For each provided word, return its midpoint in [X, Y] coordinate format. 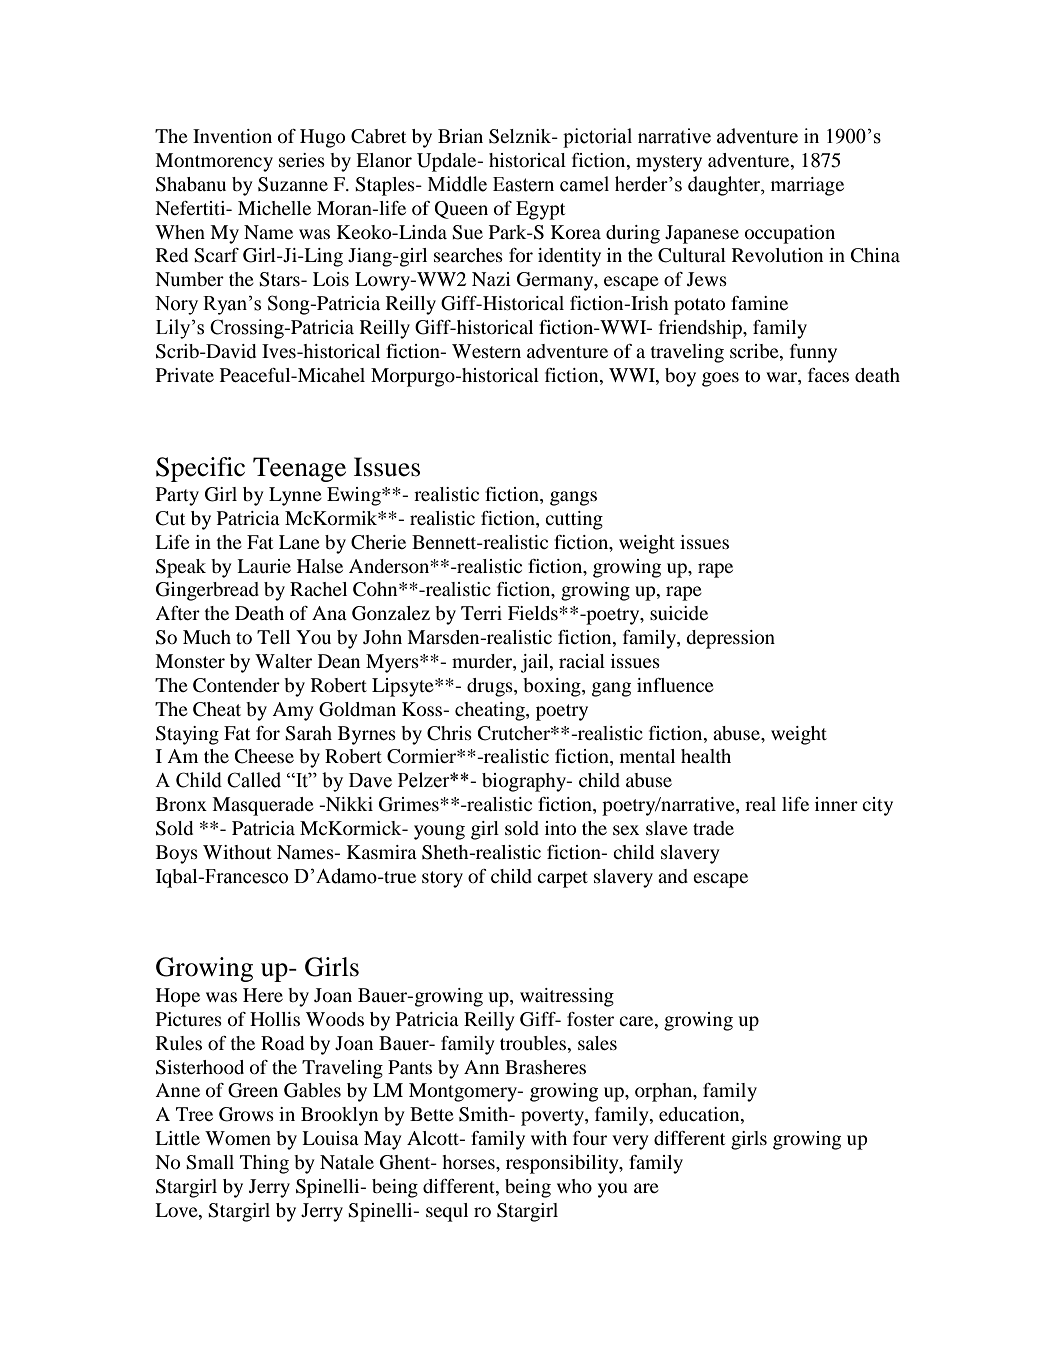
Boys [177, 854]
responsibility [563, 1164]
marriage [807, 186]
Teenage [299, 469]
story [442, 879]
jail [536, 663]
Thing [264, 1164]
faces [828, 375]
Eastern [523, 184]
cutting [574, 520]
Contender [236, 685]
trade [713, 828]
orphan [665, 1092]
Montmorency [214, 162]
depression [730, 639]
